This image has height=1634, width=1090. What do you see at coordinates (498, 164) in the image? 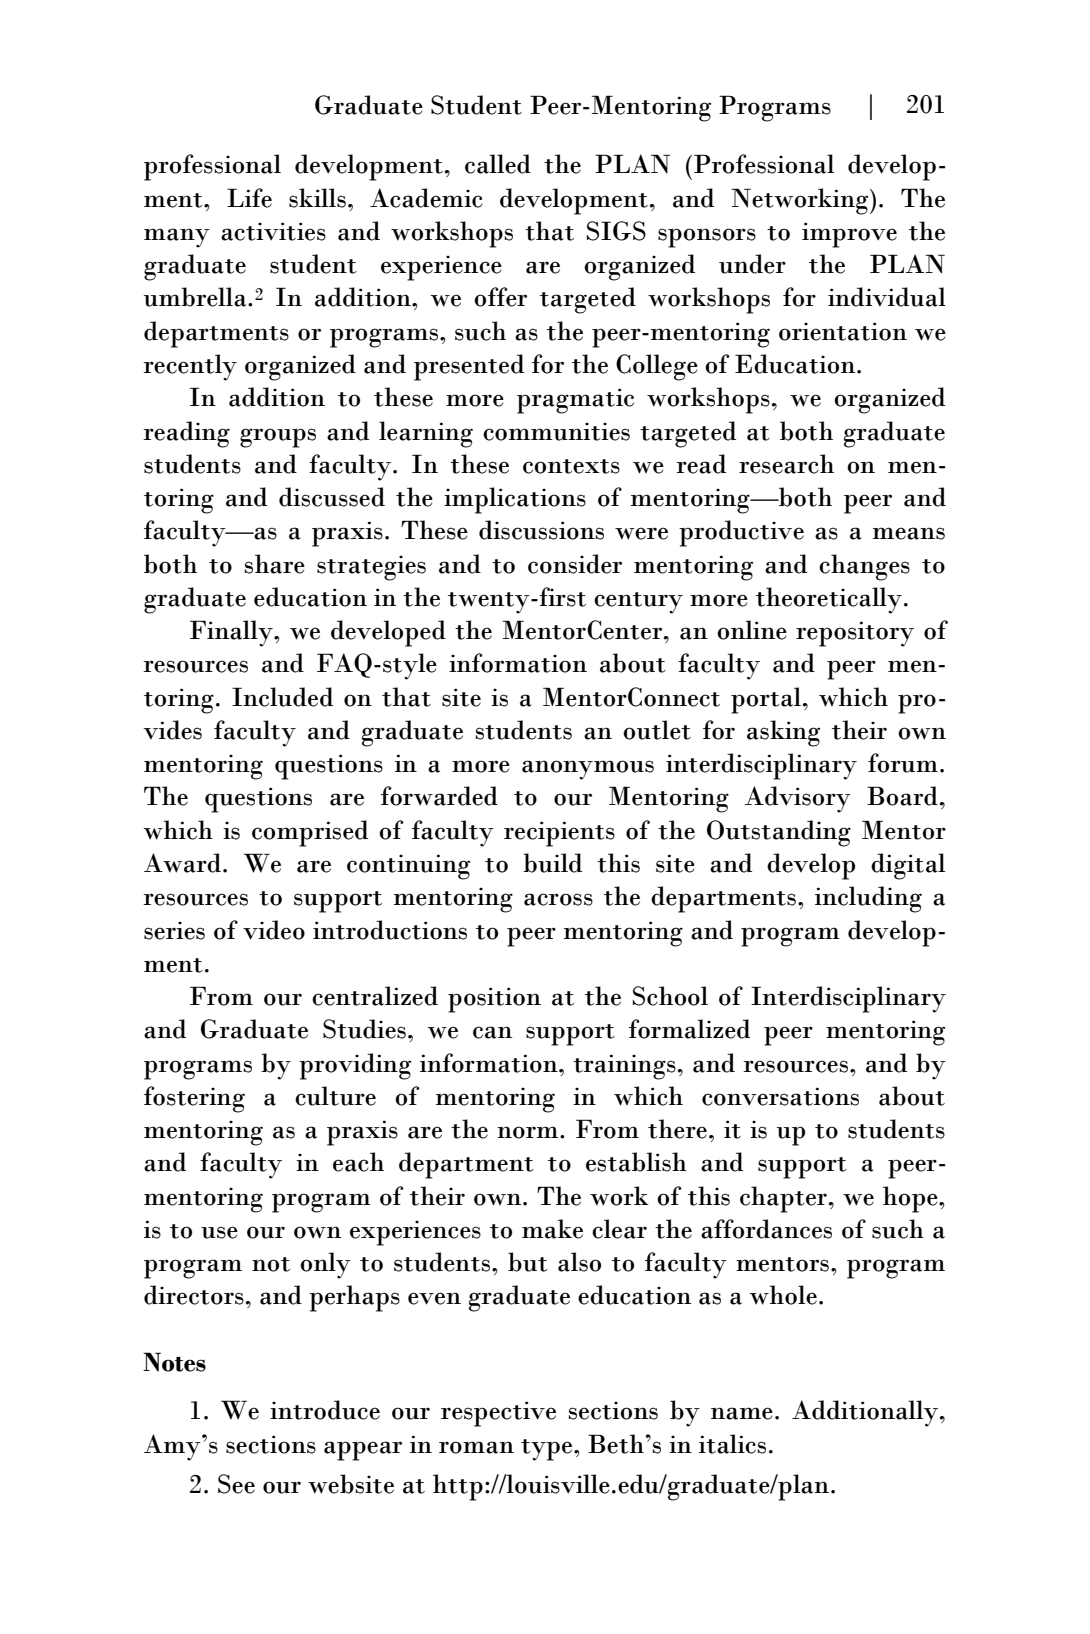
I see `called` at bounding box center [498, 164].
